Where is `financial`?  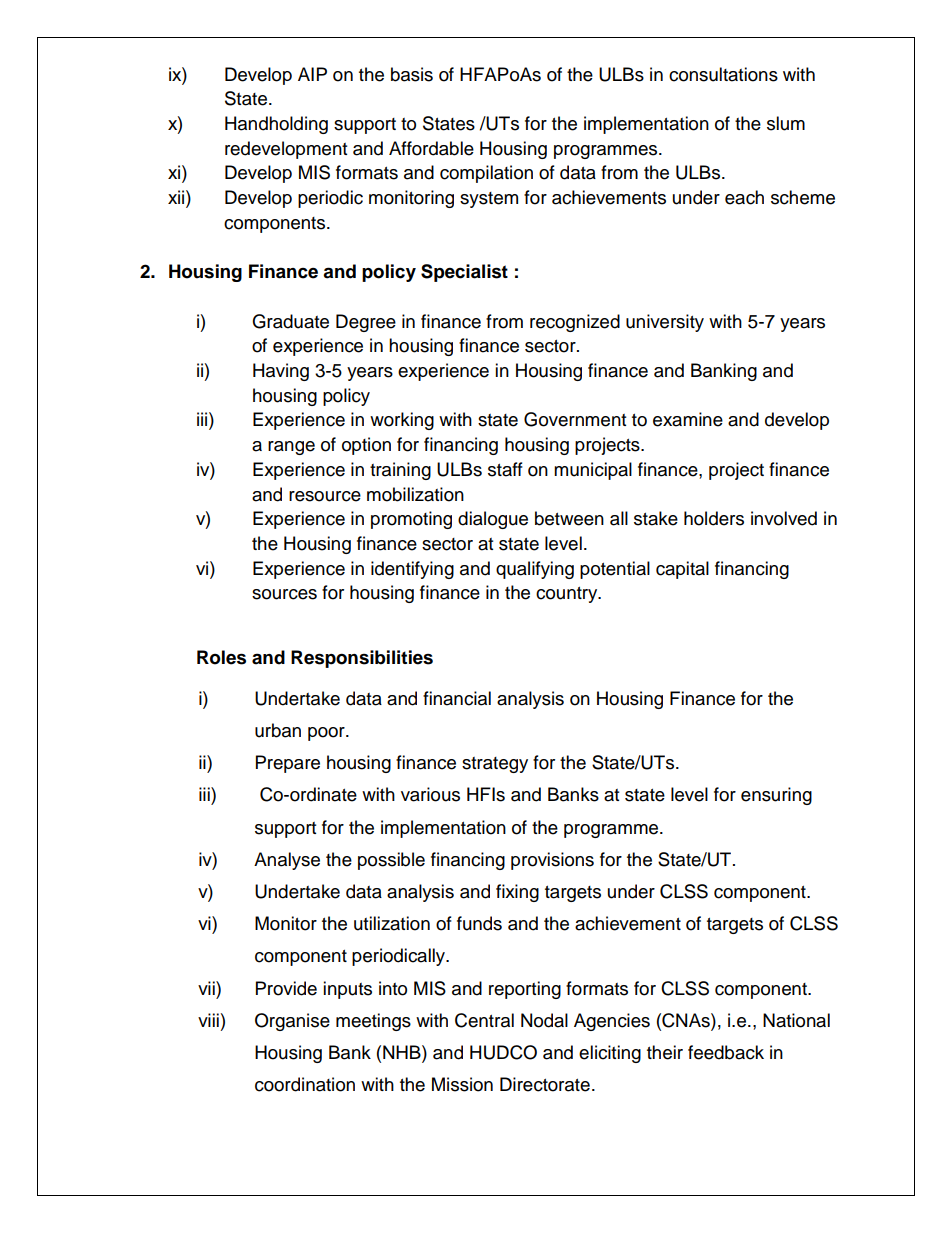 financial is located at coordinates (457, 698).
